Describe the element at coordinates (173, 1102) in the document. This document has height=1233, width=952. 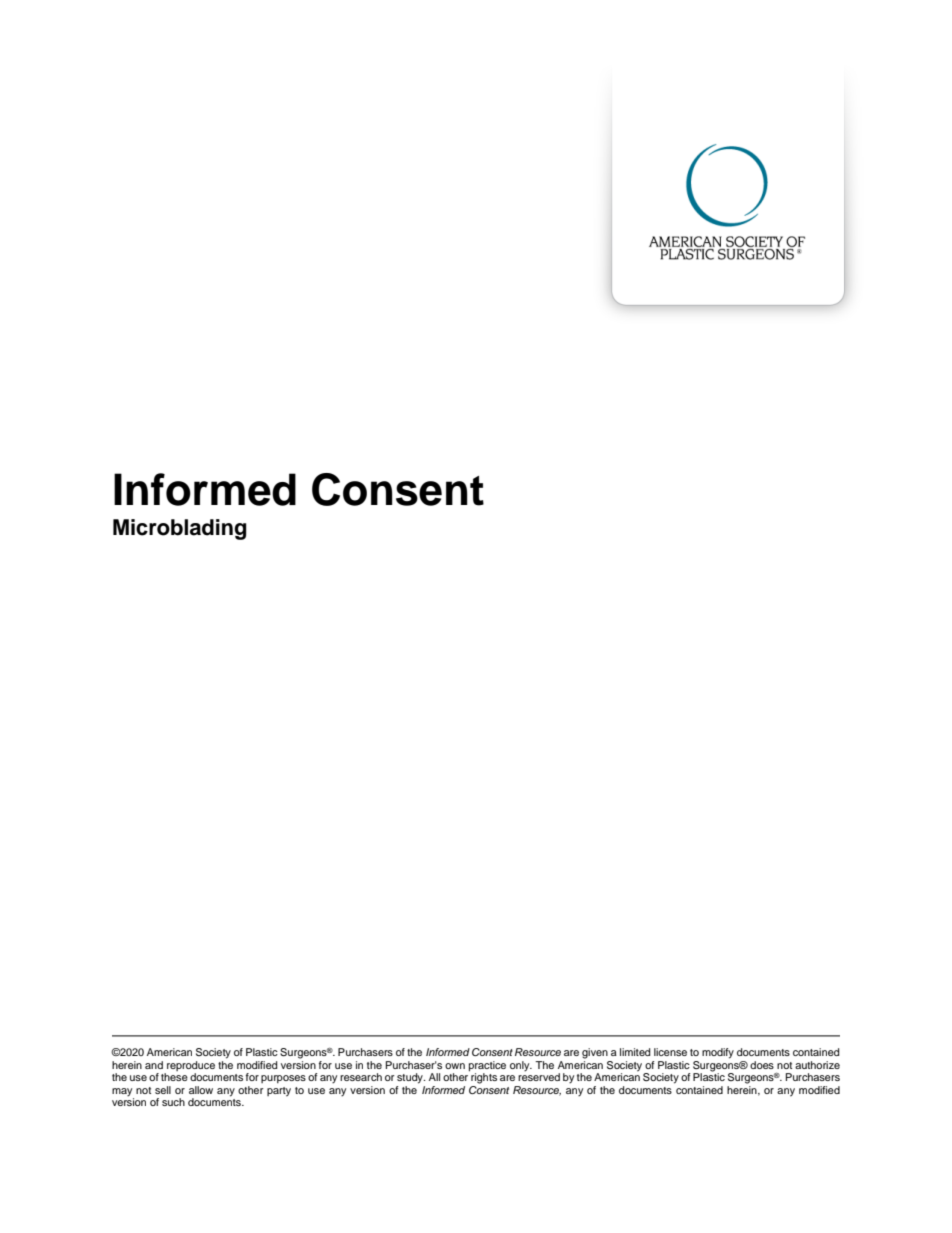
I see `such` at that location.
